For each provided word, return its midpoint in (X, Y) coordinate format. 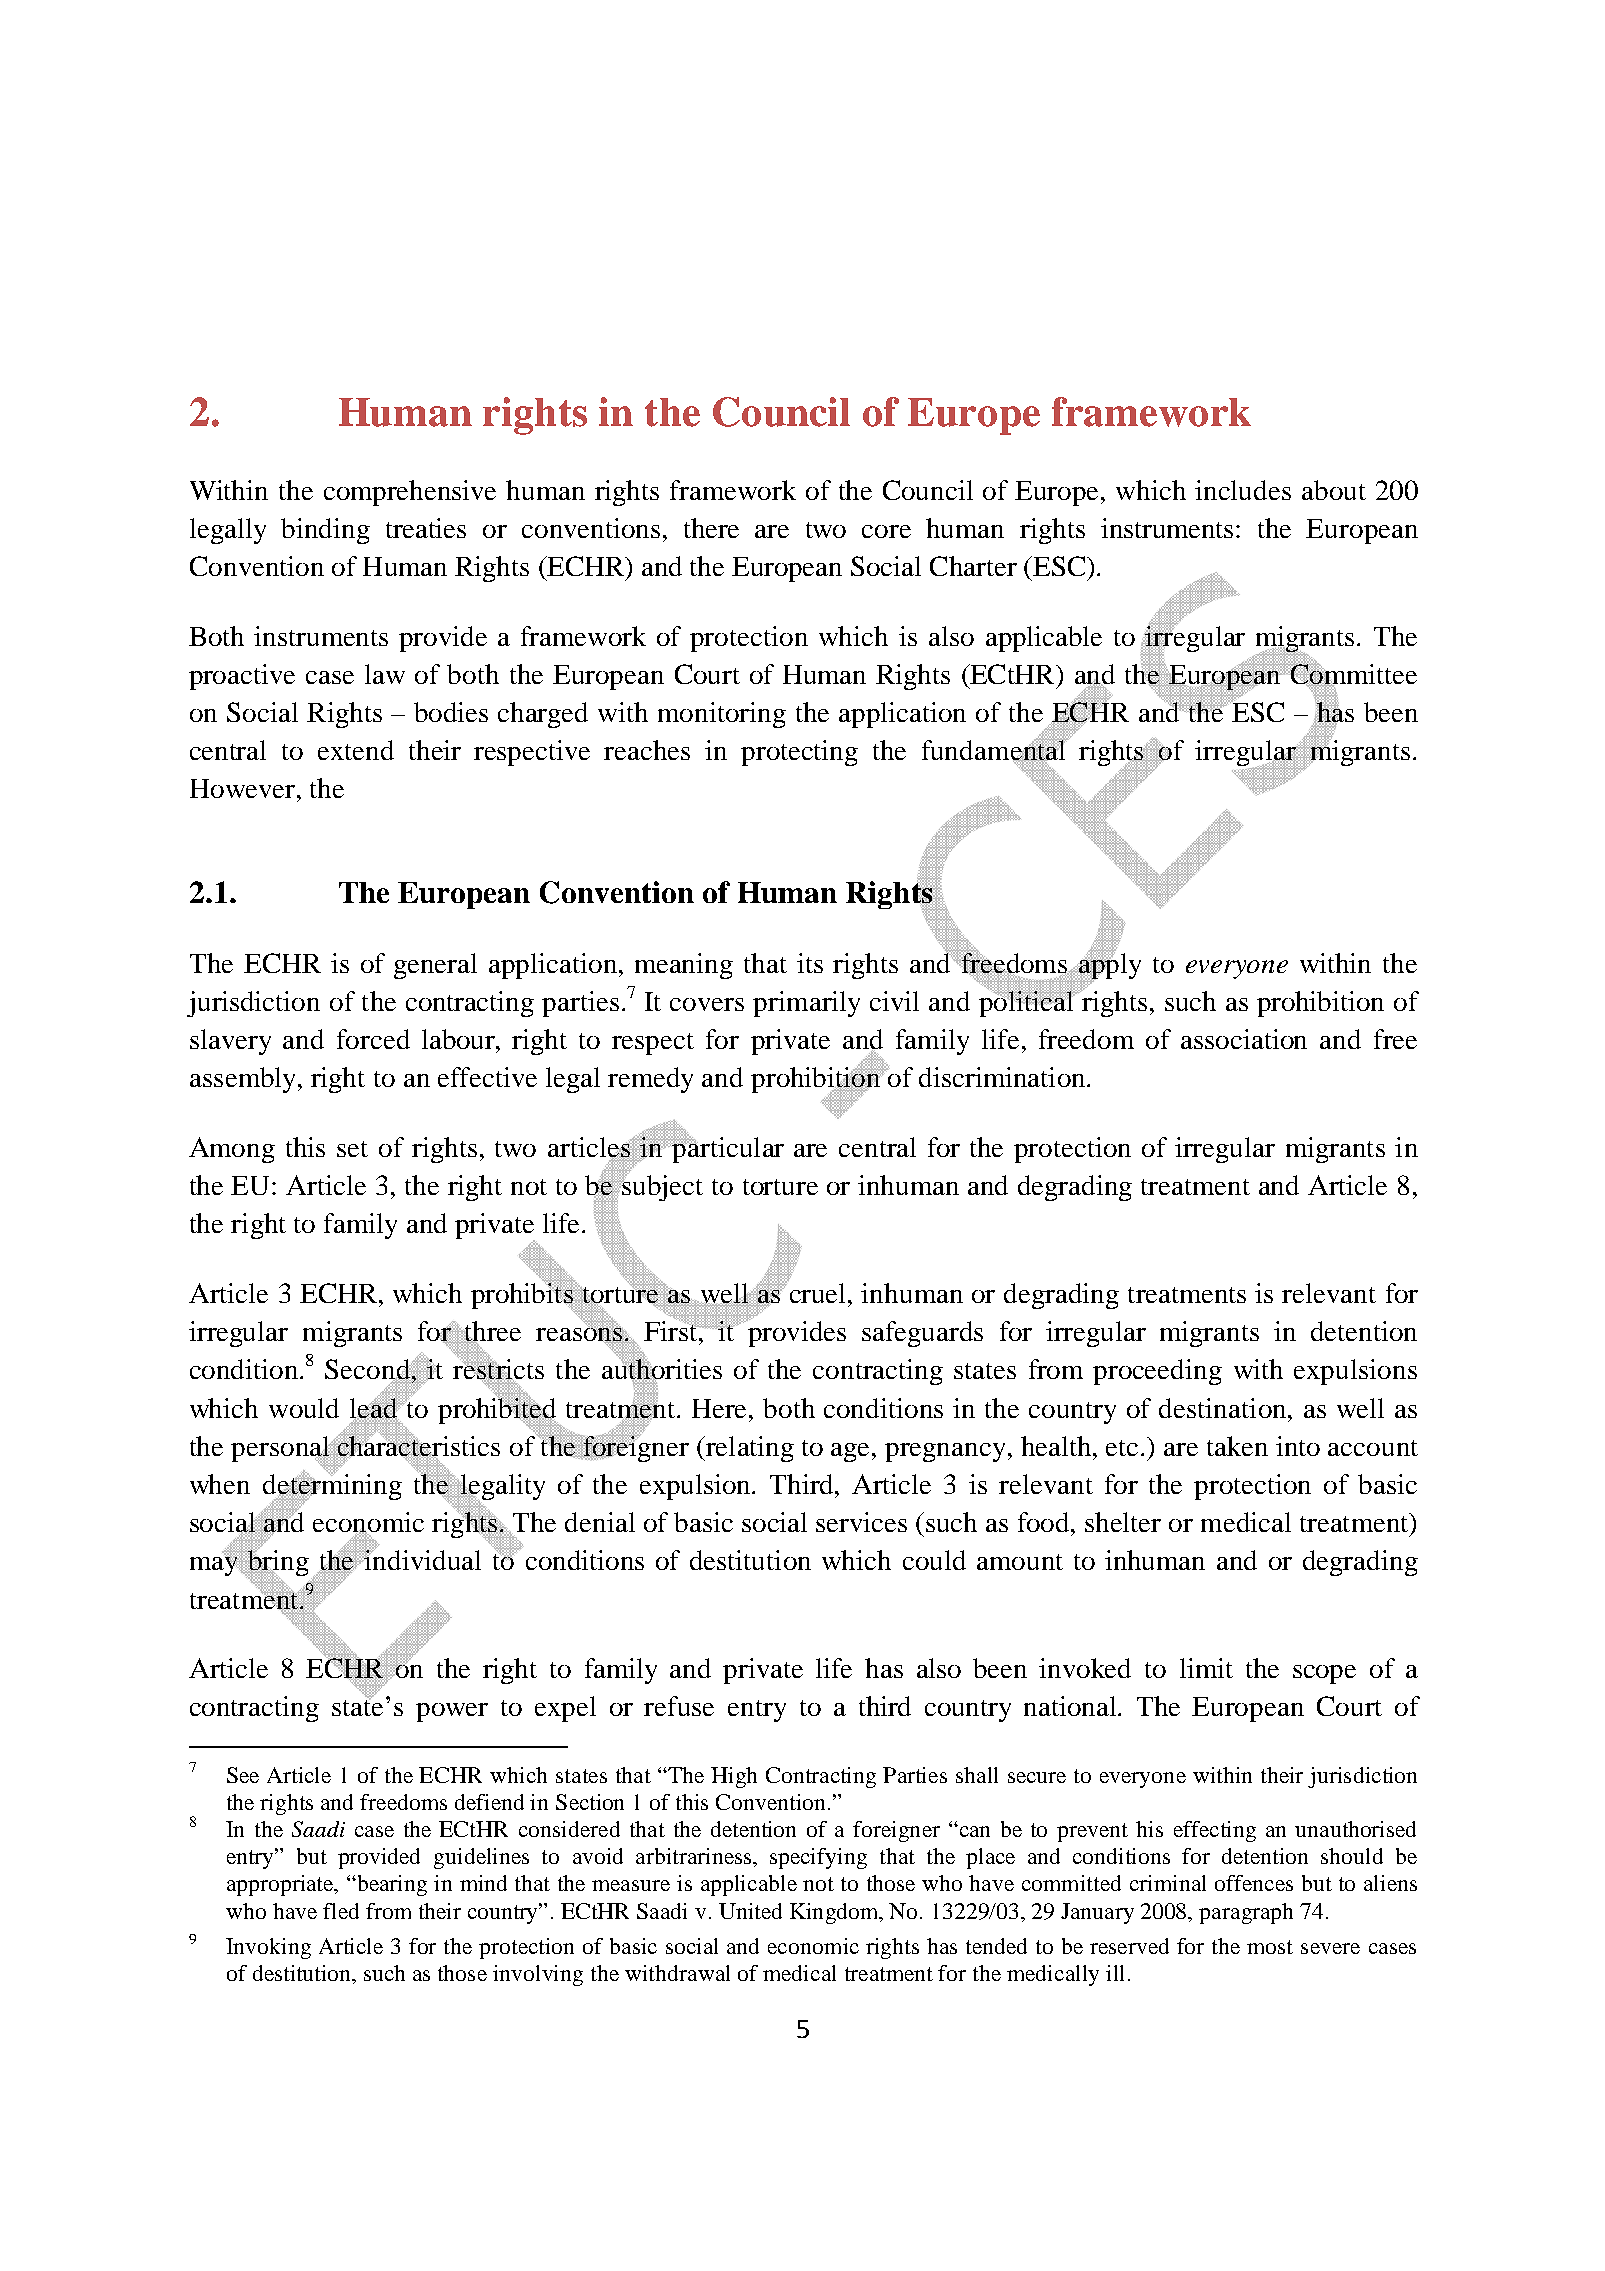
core (886, 531)
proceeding (1157, 1372)
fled (341, 1911)
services (861, 1522)
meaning (684, 966)
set (352, 1149)
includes (1243, 490)
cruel (819, 1293)
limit (1206, 1668)
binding (325, 531)
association (1244, 1039)
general (435, 966)
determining (332, 1487)
